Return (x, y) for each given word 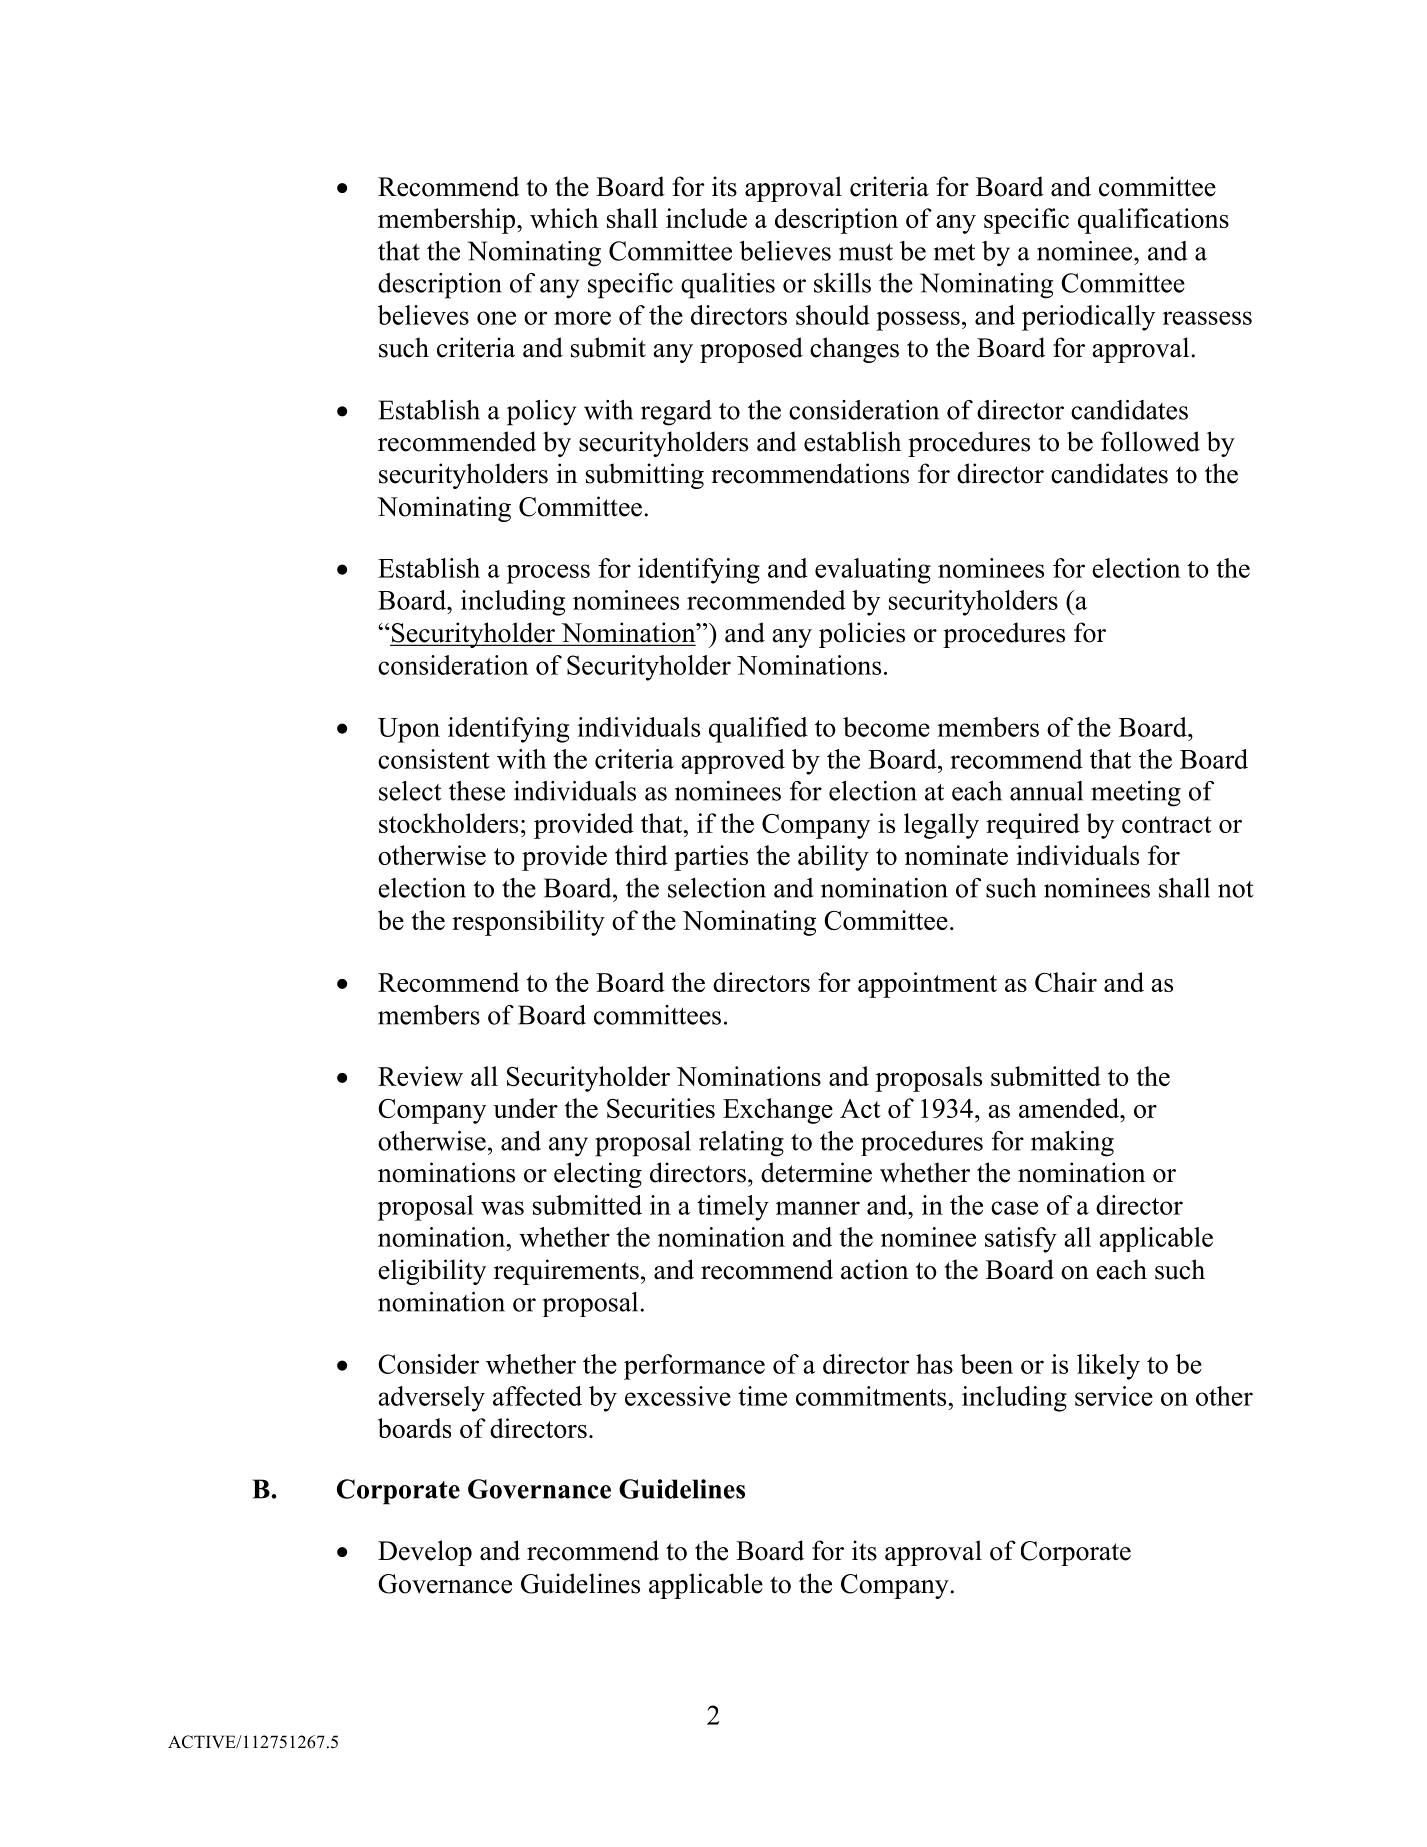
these (477, 791)
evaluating (873, 571)
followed (1150, 441)
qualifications (1153, 221)
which (564, 218)
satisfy (1021, 1240)
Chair (1066, 982)
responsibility (528, 923)
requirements (566, 1272)
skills (842, 283)
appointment (927, 985)
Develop (425, 1553)
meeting (1136, 794)
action (874, 1269)
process (548, 574)
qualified (758, 730)
